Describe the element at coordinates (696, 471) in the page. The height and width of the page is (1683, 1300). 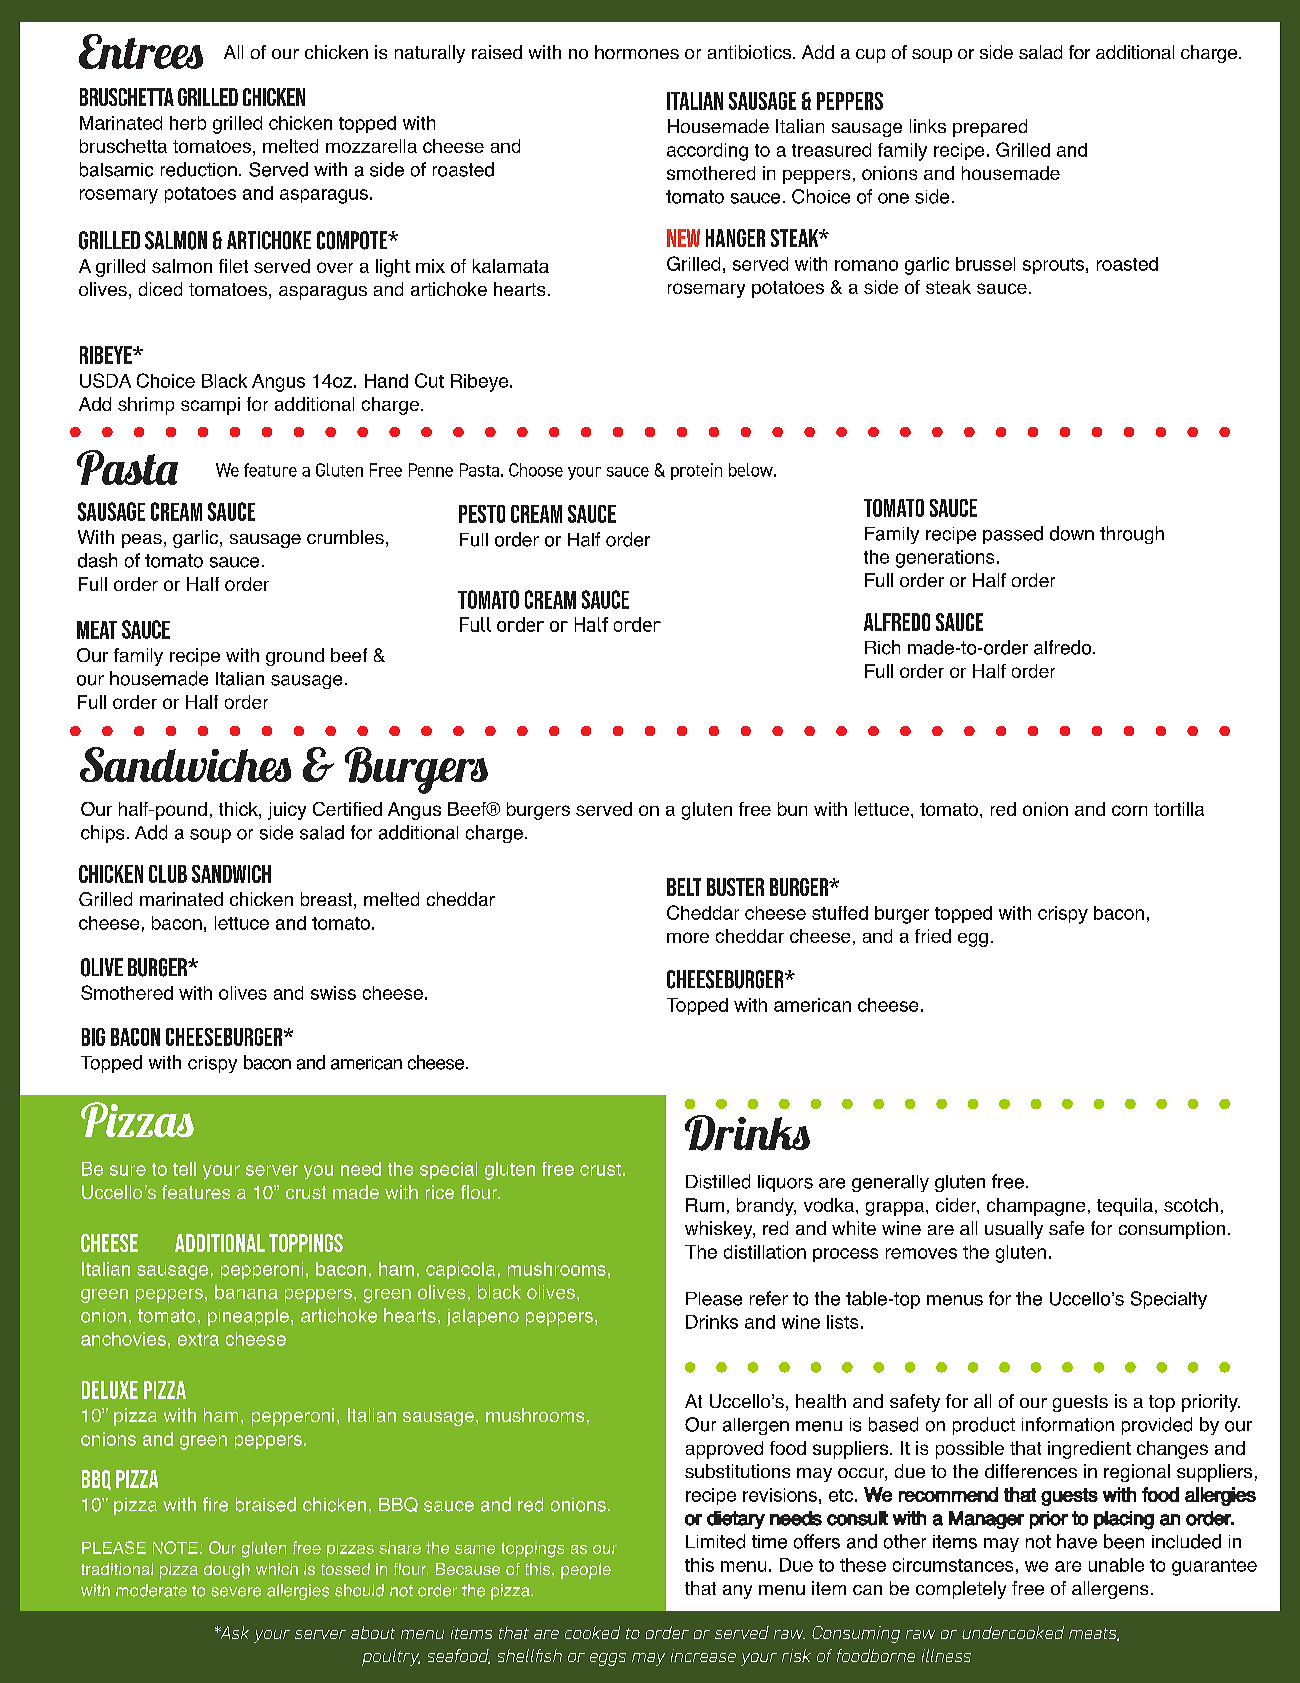
I see `protein` at that location.
